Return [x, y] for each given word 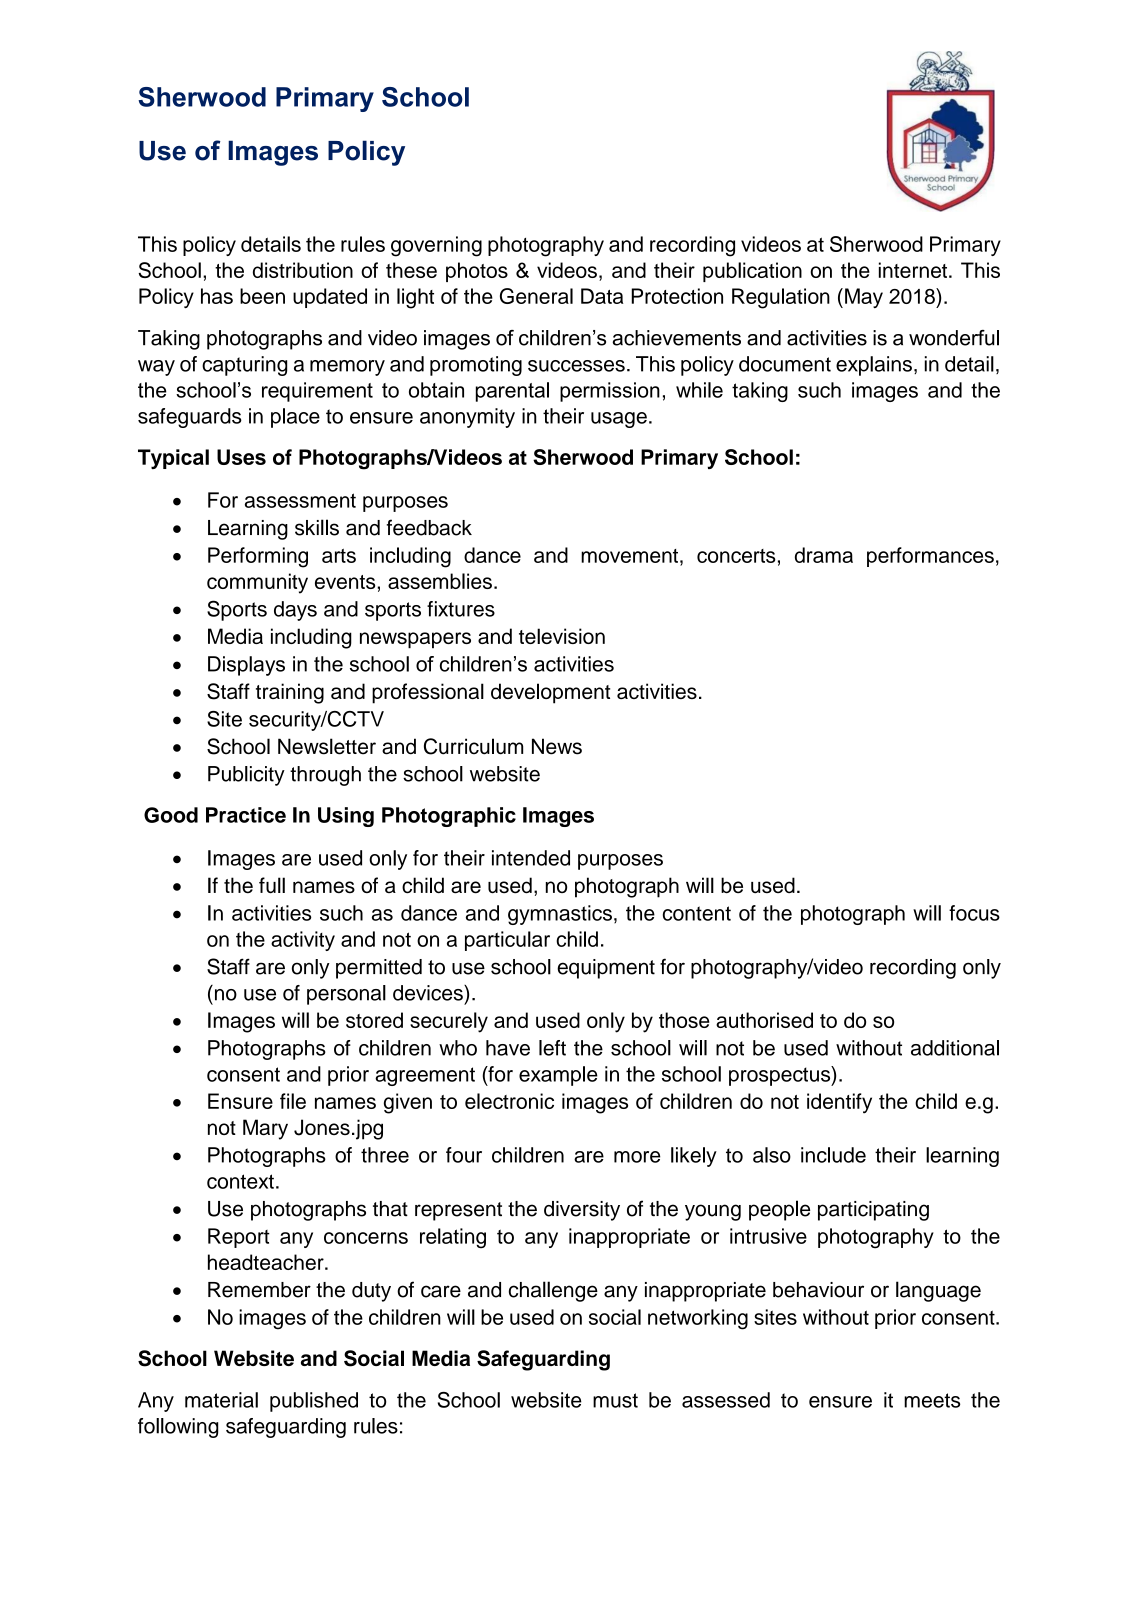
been [262, 296]
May [864, 298]
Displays [246, 666]
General [536, 296]
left [552, 1048]
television [562, 636]
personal [346, 995]
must [615, 1400]
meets [932, 1400]
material [221, 1400]
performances [930, 557]
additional [955, 1048]
